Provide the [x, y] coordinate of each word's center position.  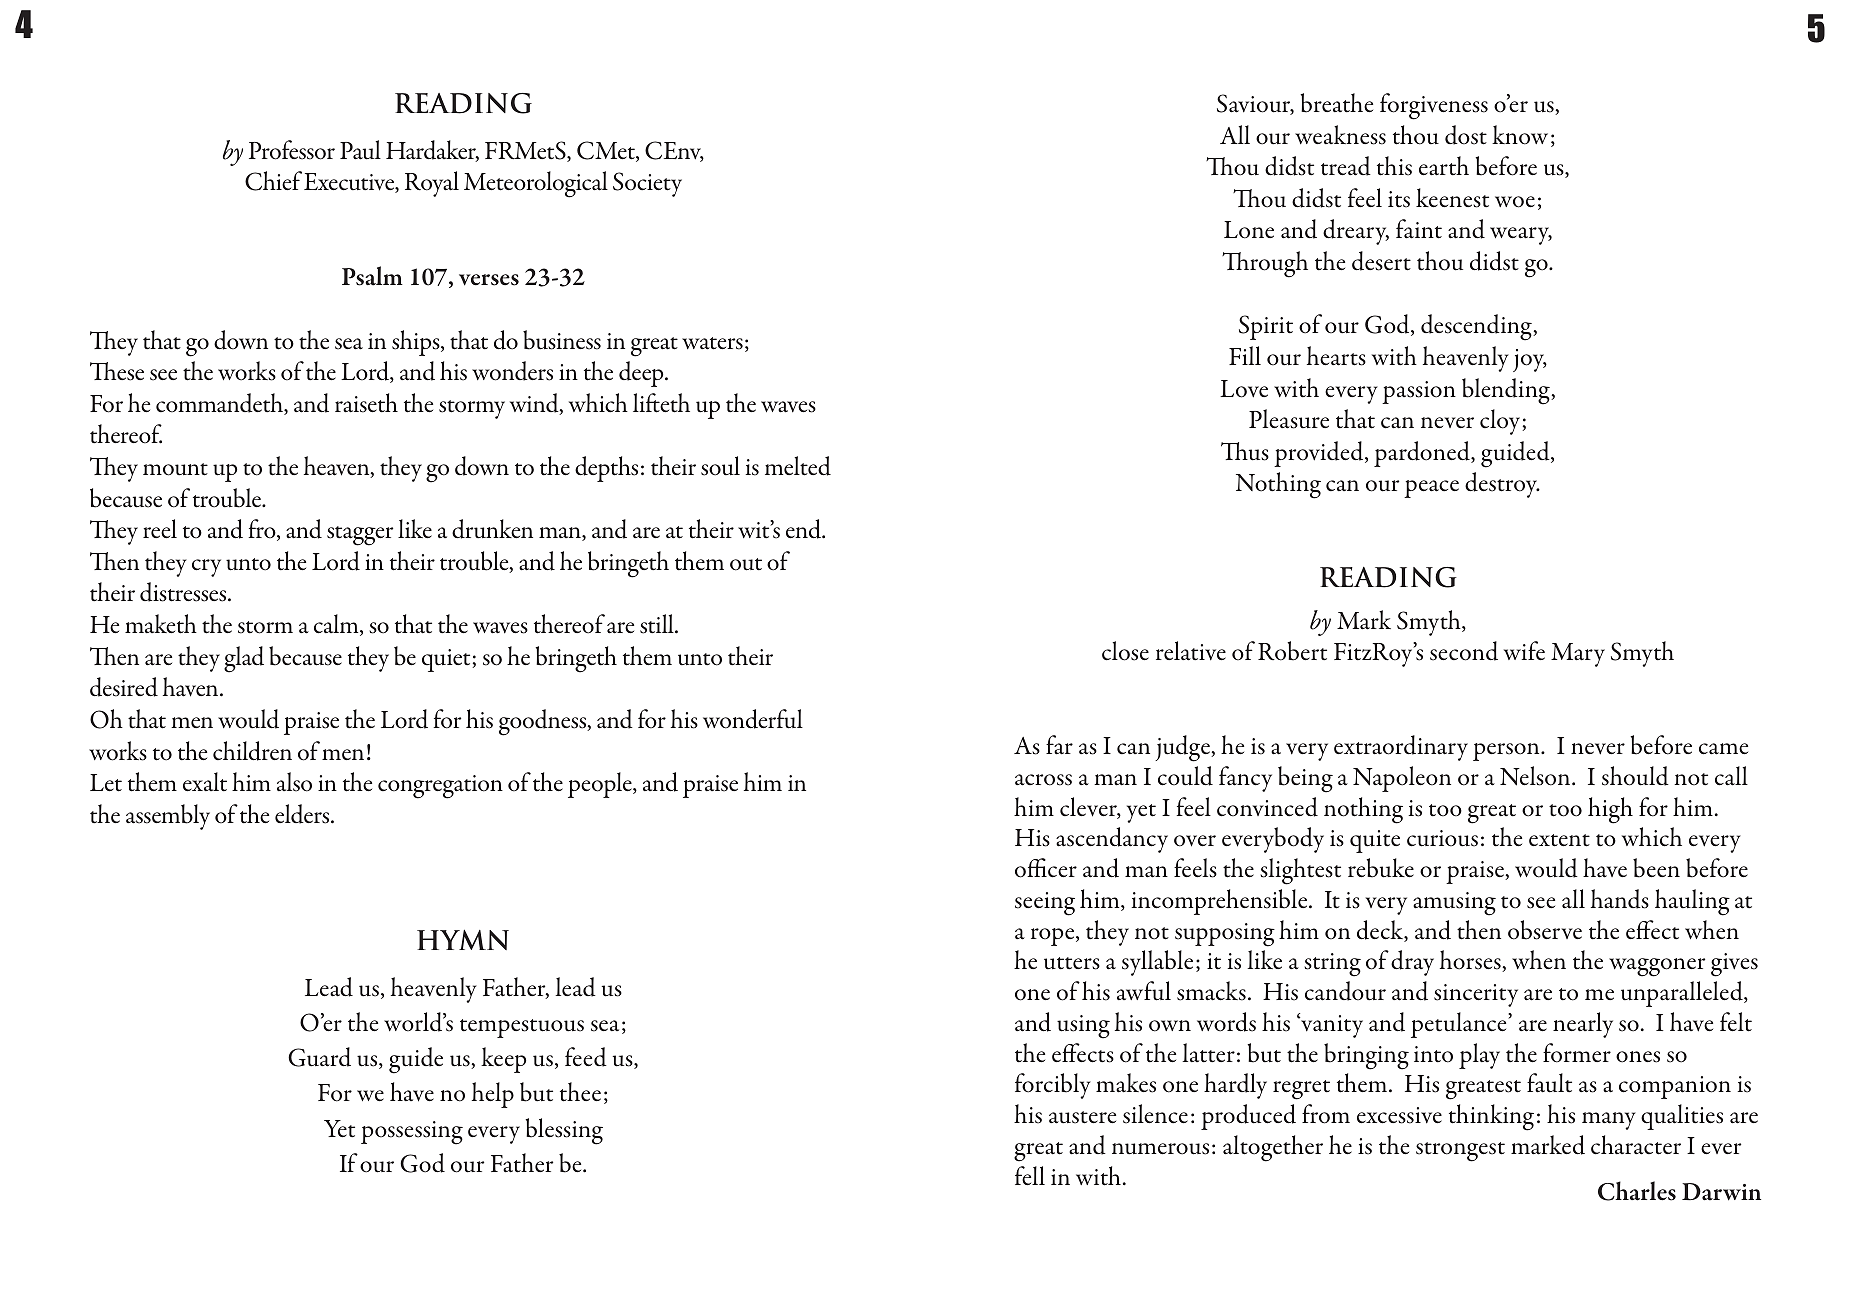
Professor [292, 150]
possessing [412, 1133]
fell [1030, 1175]
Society [647, 184]
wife [1524, 650]
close [1125, 651]
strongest [1460, 1152]
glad [244, 659]
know [1520, 135]
